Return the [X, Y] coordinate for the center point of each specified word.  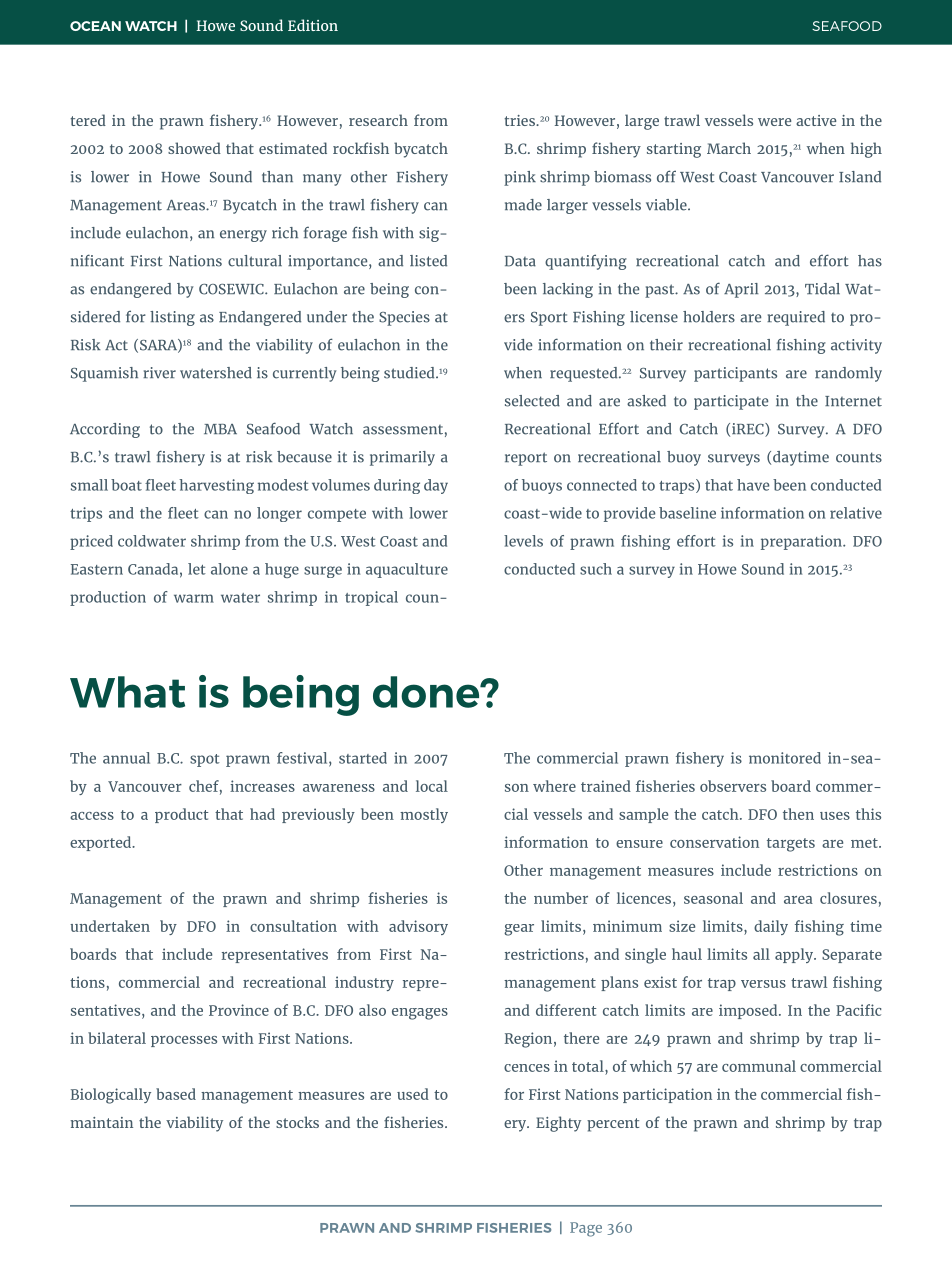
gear [519, 930]
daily [771, 927]
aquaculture [407, 570]
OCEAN [95, 26]
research [378, 120]
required [796, 318]
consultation [293, 926]
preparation [802, 542]
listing [172, 318]
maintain [102, 1122]
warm [194, 598]
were [774, 122]
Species [404, 318]
